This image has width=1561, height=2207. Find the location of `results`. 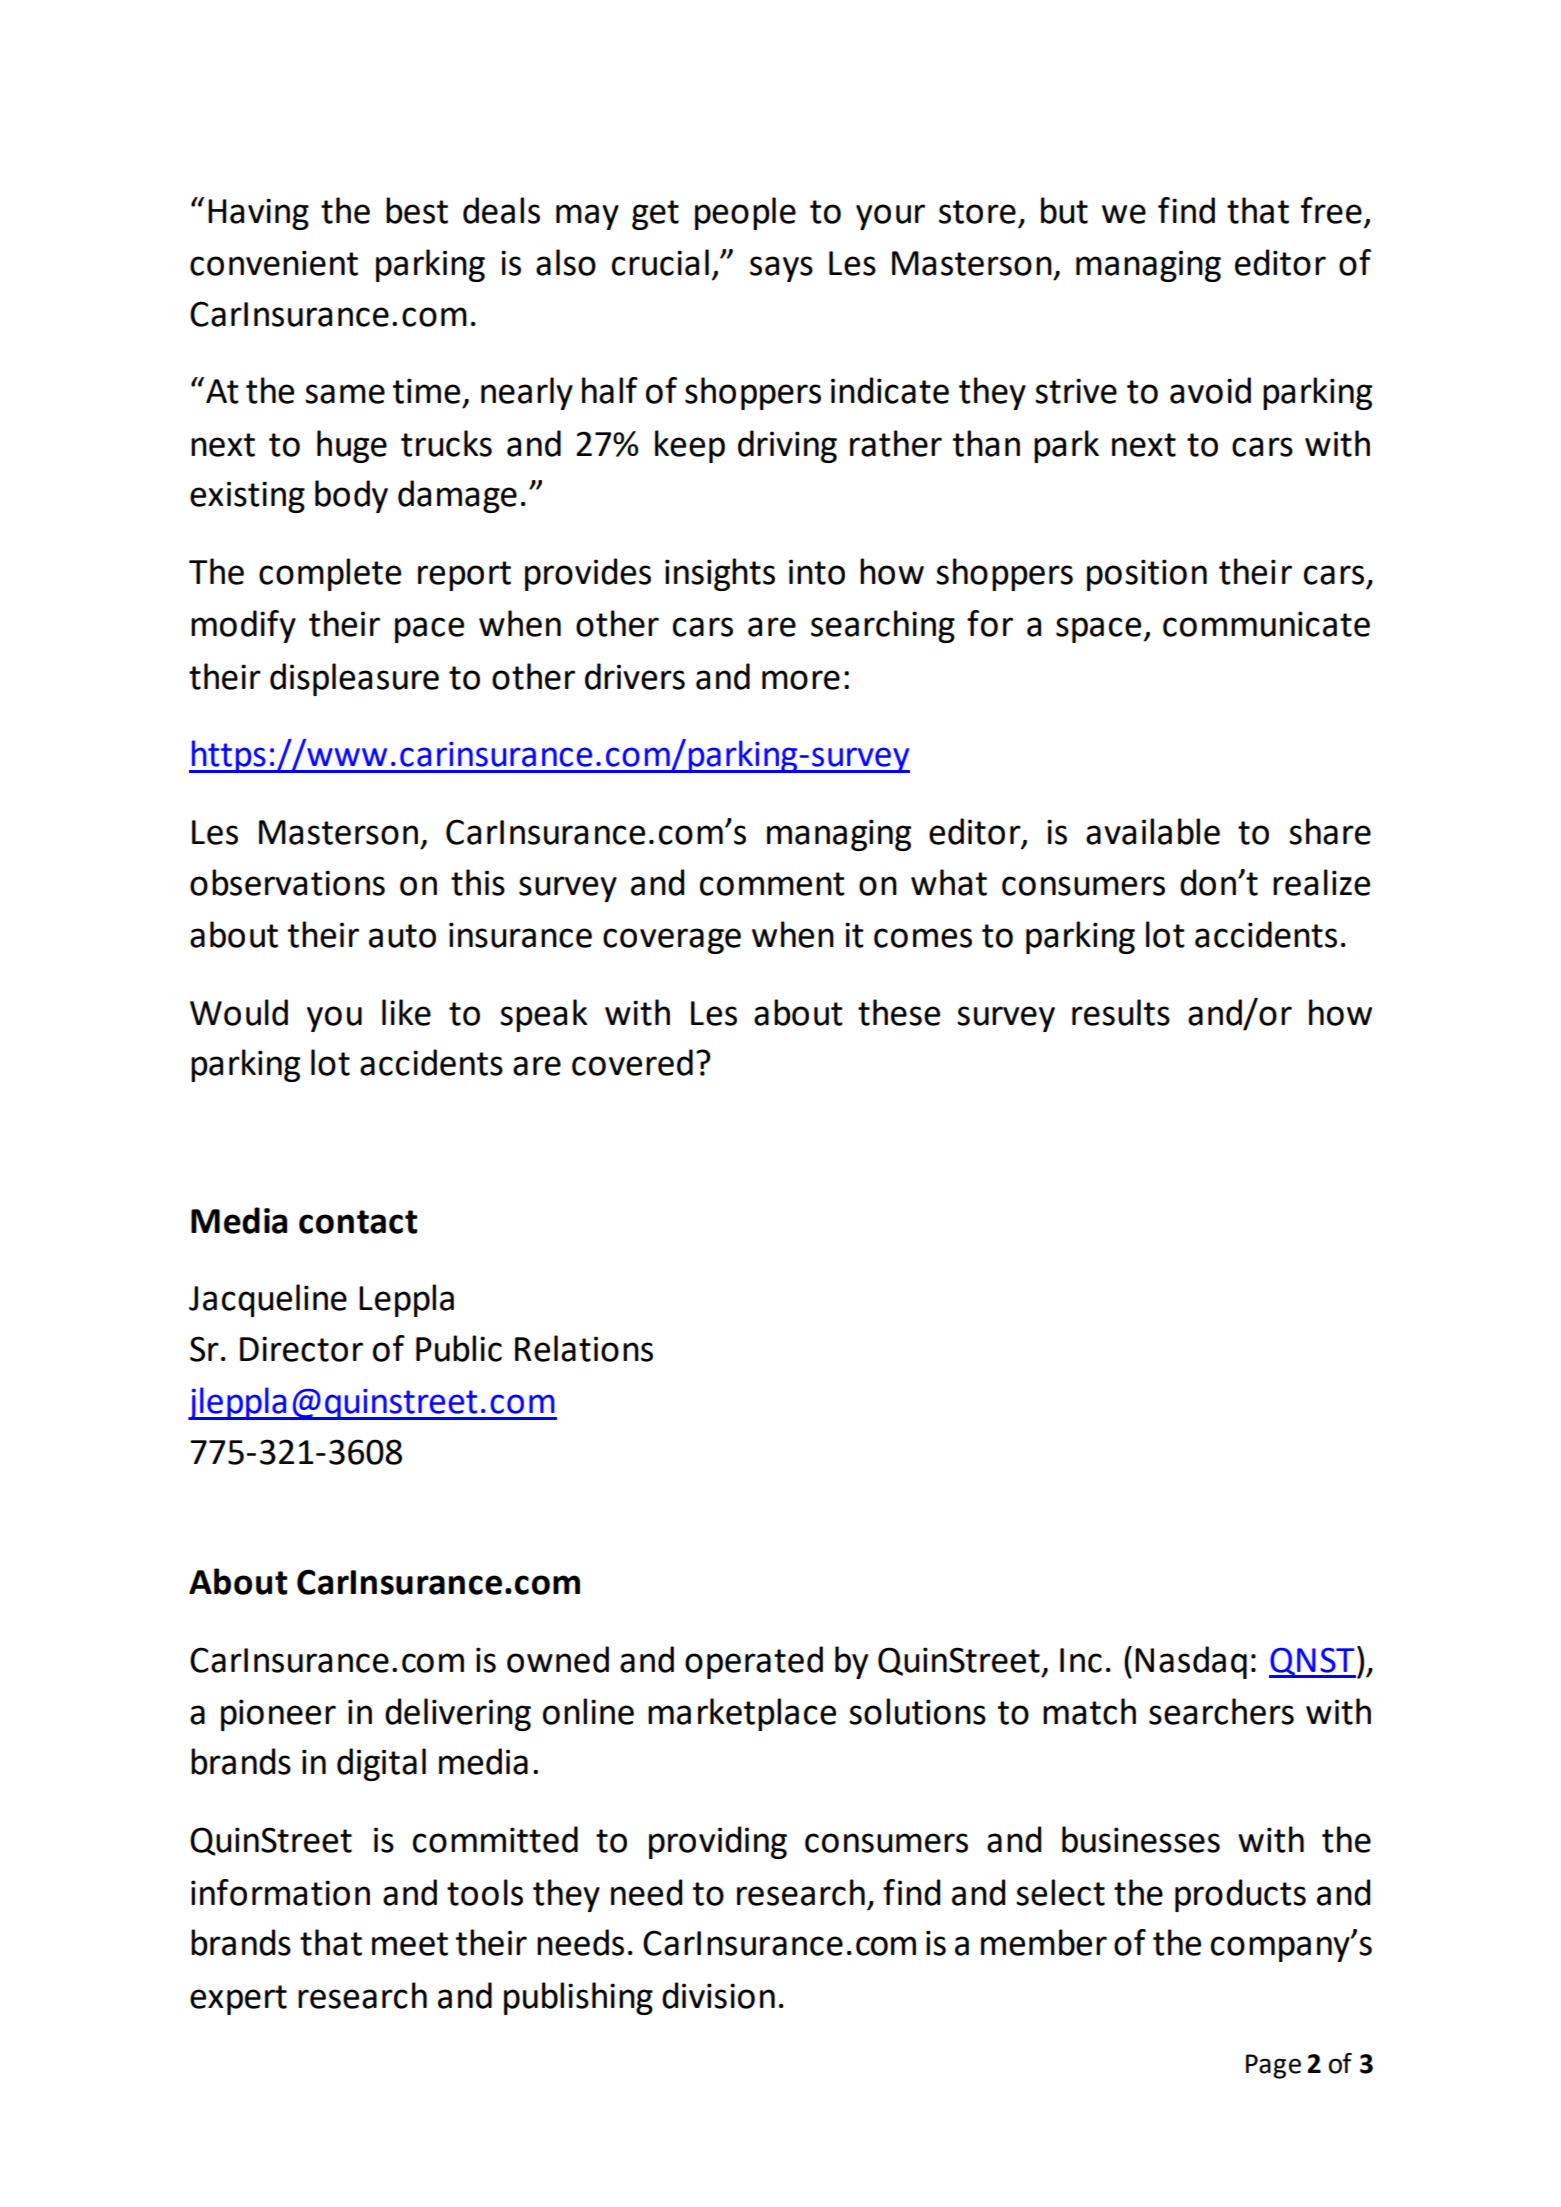

results is located at coordinates (1121, 1012).
